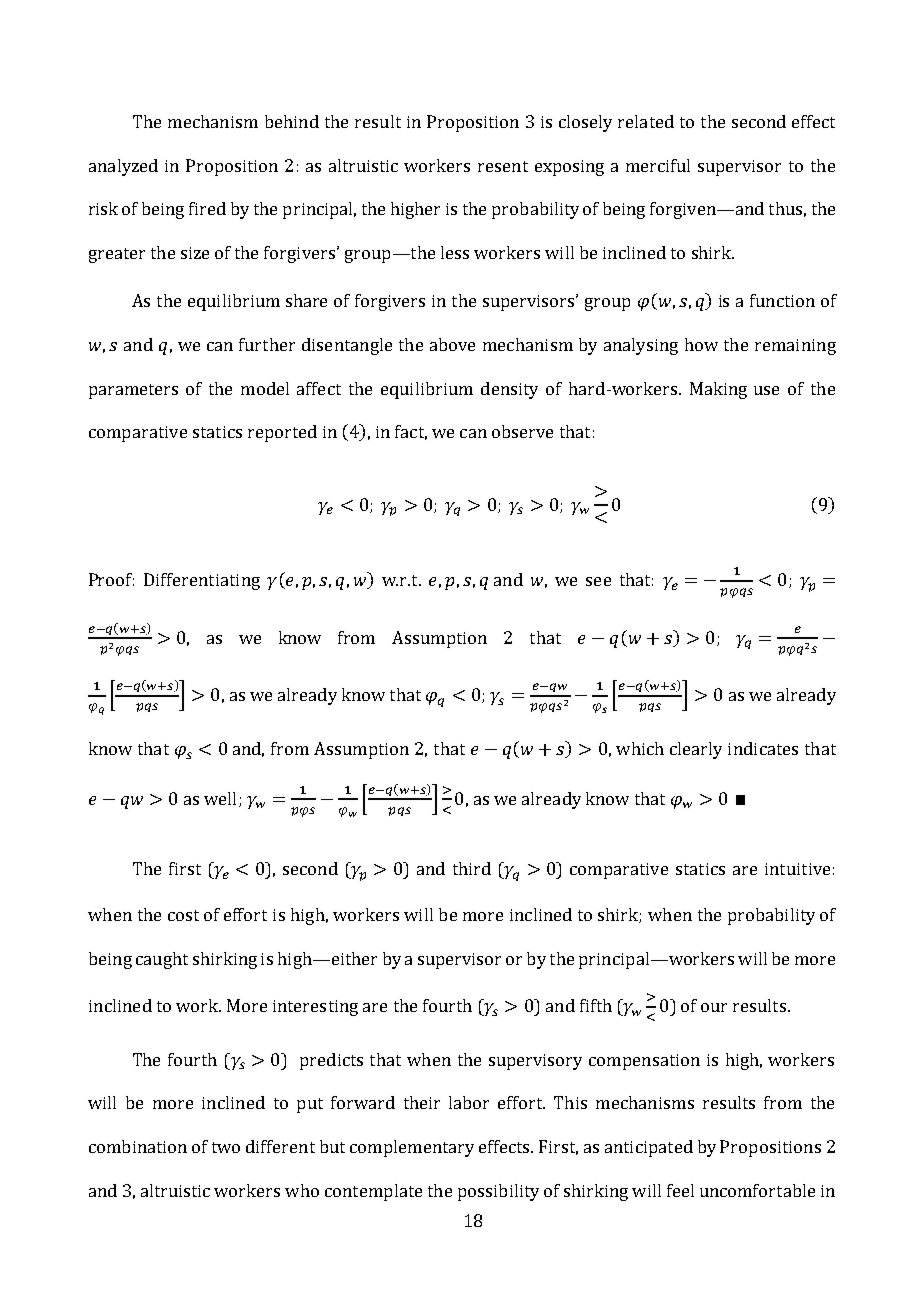 The image size is (924, 1308). Describe the element at coordinates (598, 581) in the screenshot. I see `see` at that location.
